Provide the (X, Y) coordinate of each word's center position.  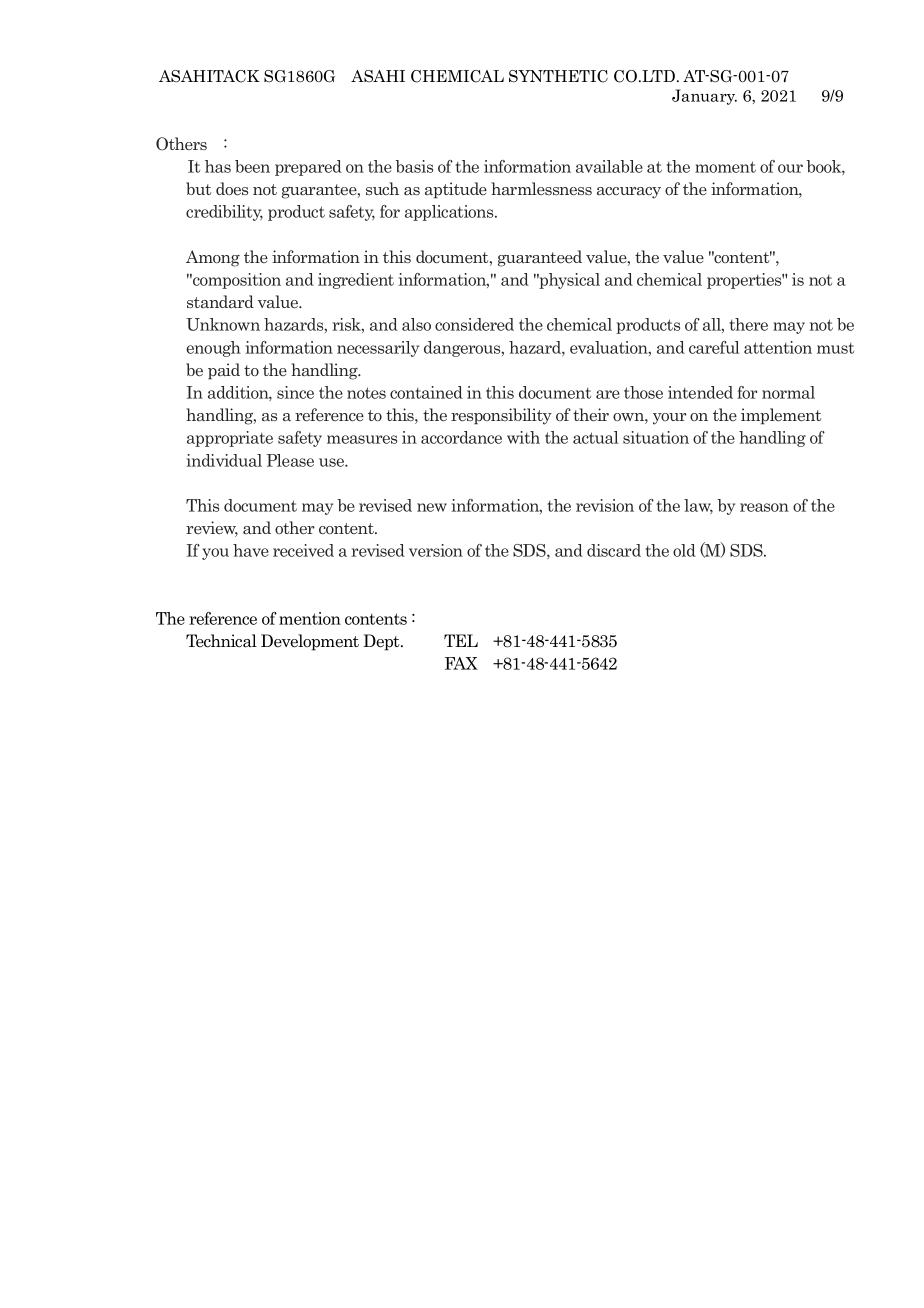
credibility (224, 213)
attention (778, 347)
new (432, 507)
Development (310, 642)
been (252, 166)
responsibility (501, 416)
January (704, 97)
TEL (461, 640)
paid (224, 371)
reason (764, 507)
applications (450, 213)
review (212, 529)
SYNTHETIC (558, 76)
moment (725, 167)
